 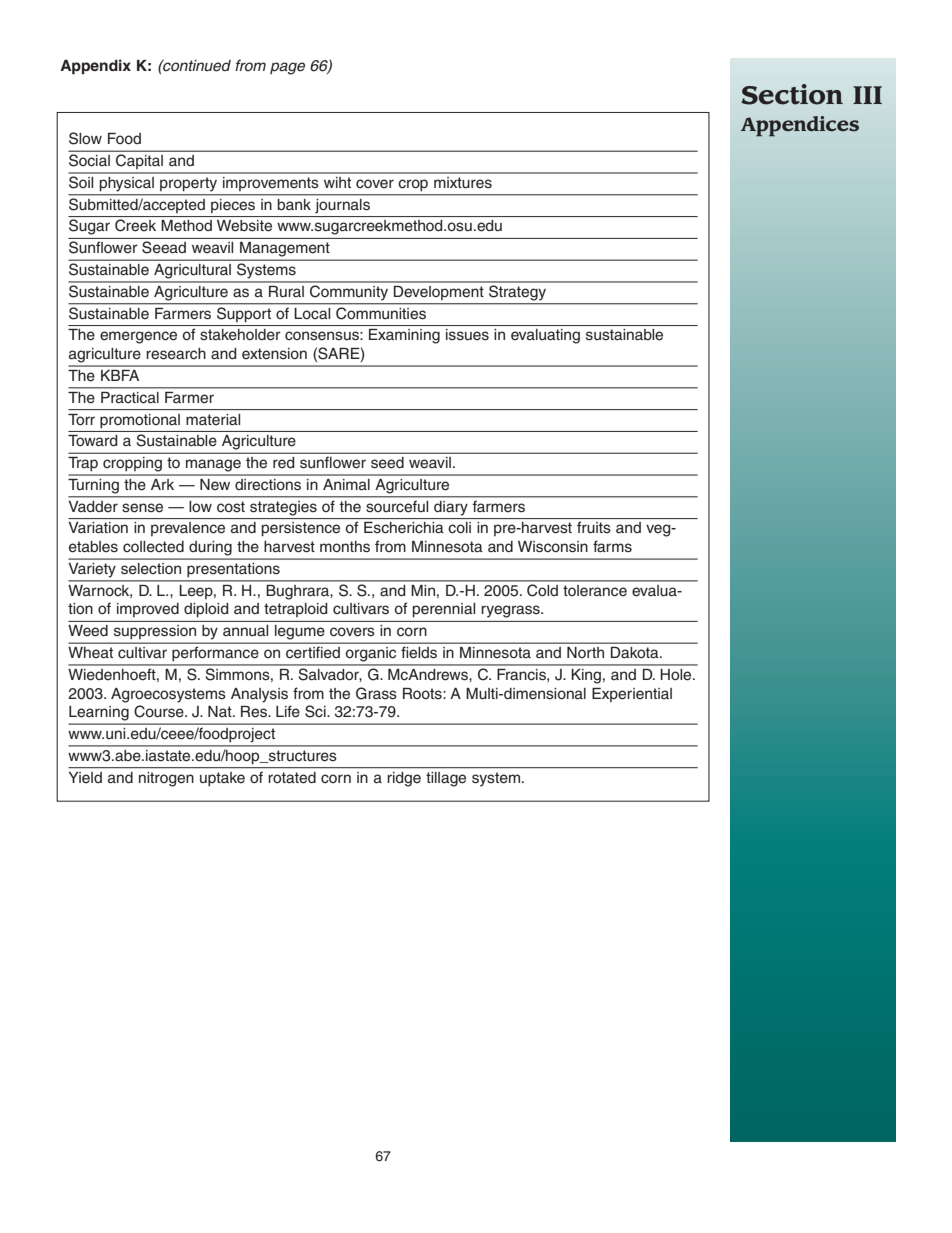 What do you see at coordinates (287, 68) in the image?
I see `page` at bounding box center [287, 68].
